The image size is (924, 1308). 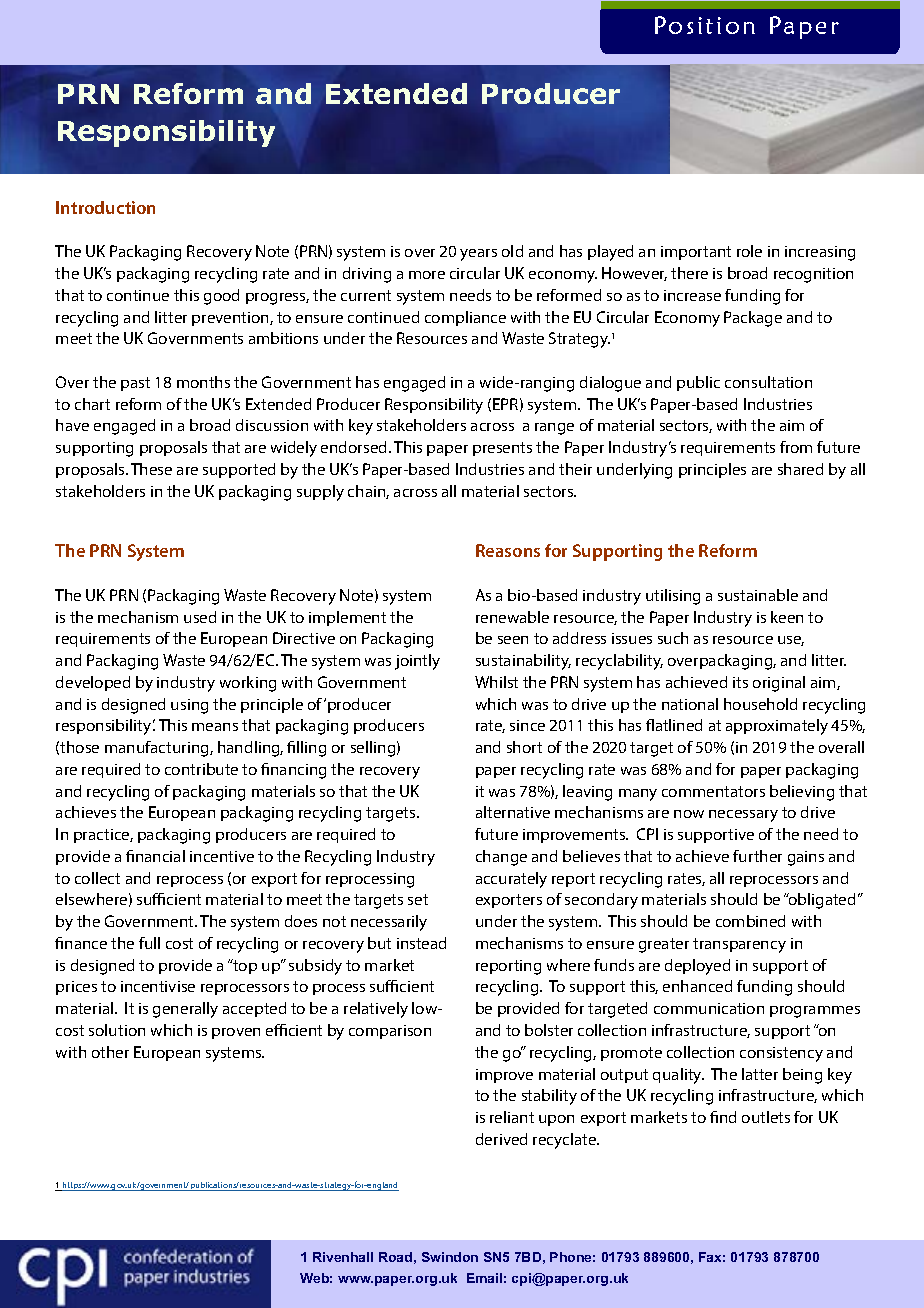 I want to click on other, so click(x=110, y=1052).
